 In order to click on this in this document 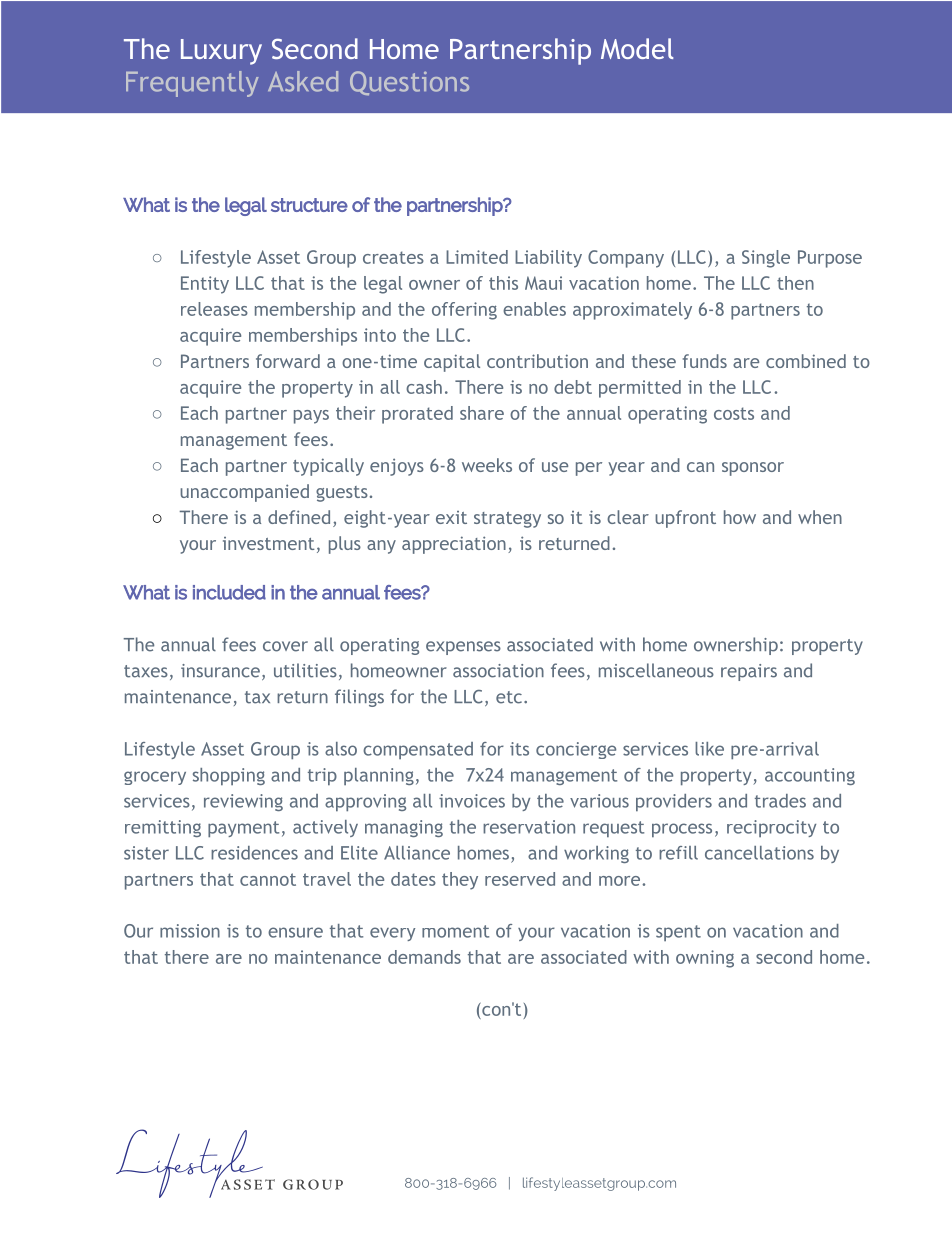, I will do `click(503, 283)`.
